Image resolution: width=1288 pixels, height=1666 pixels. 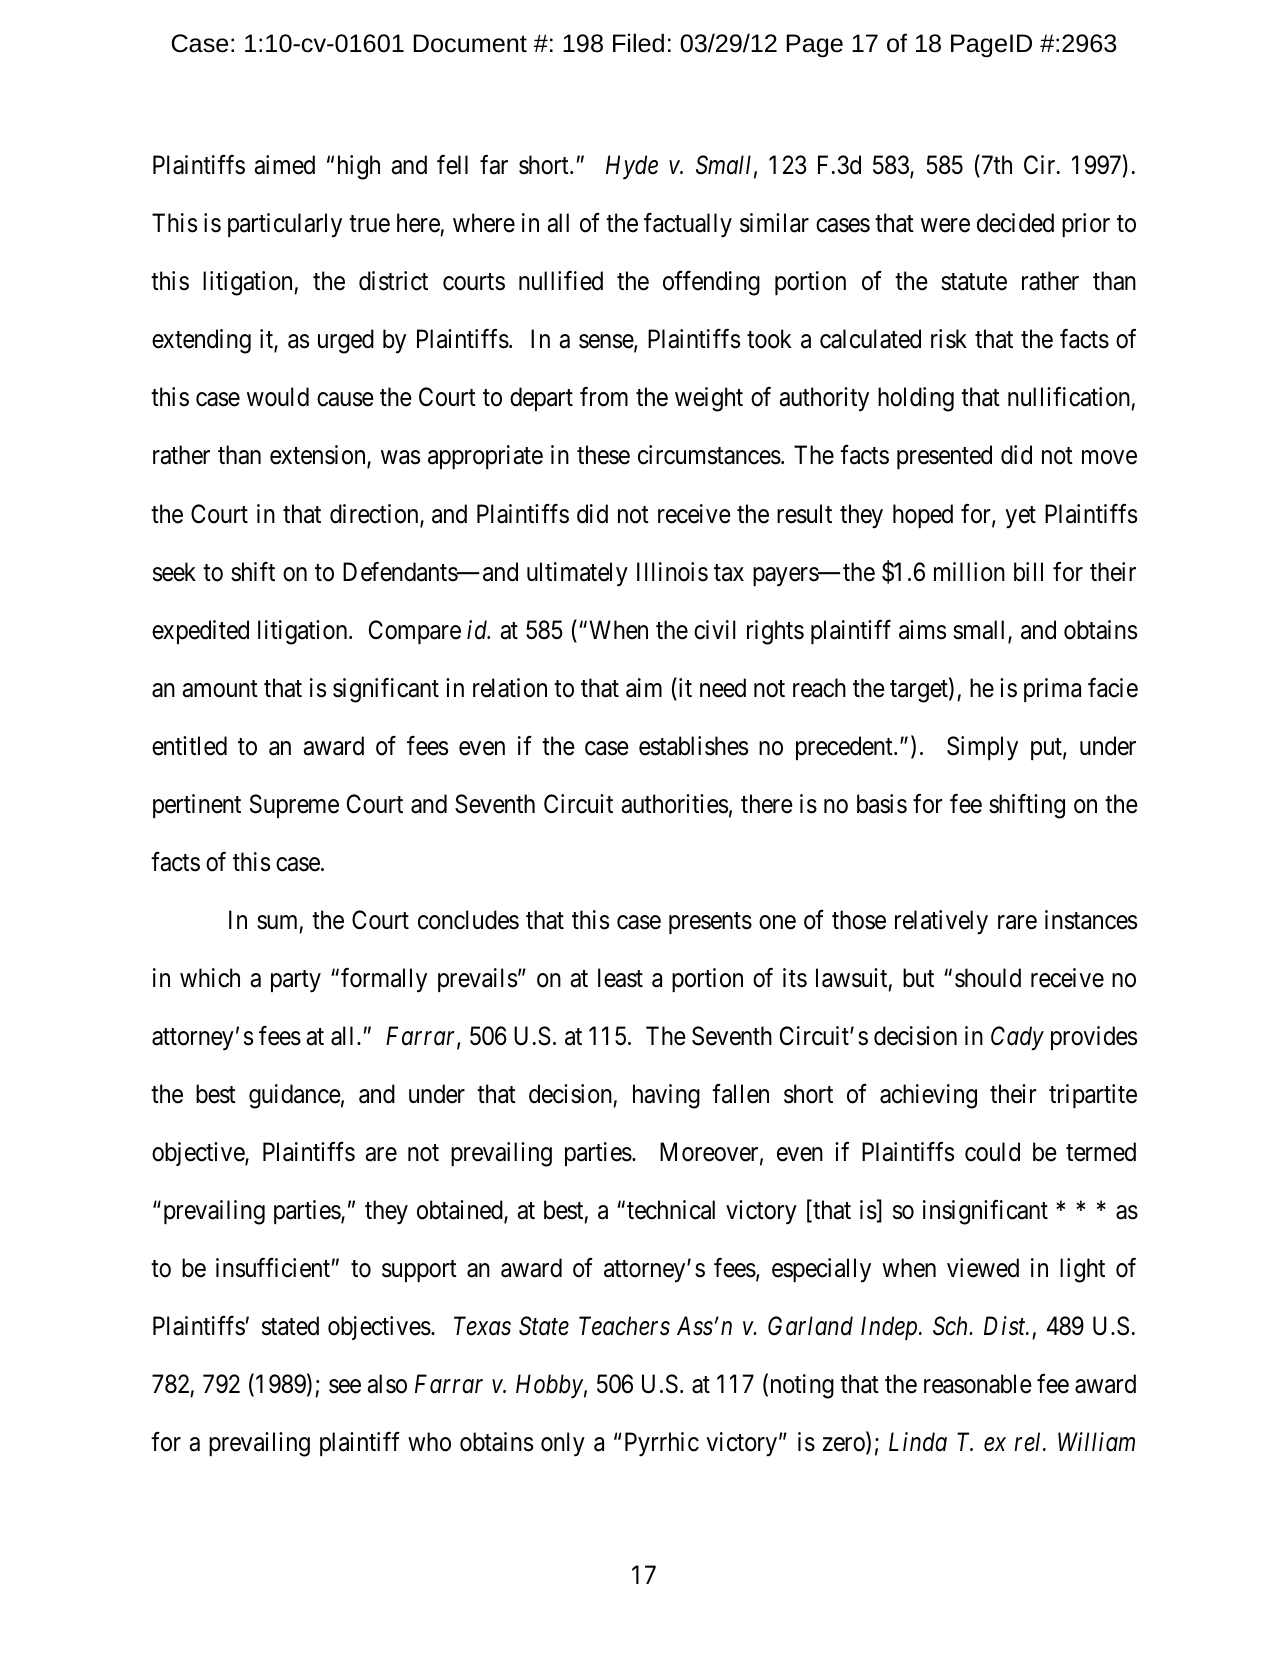 I want to click on Simply, so click(x=982, y=748).
